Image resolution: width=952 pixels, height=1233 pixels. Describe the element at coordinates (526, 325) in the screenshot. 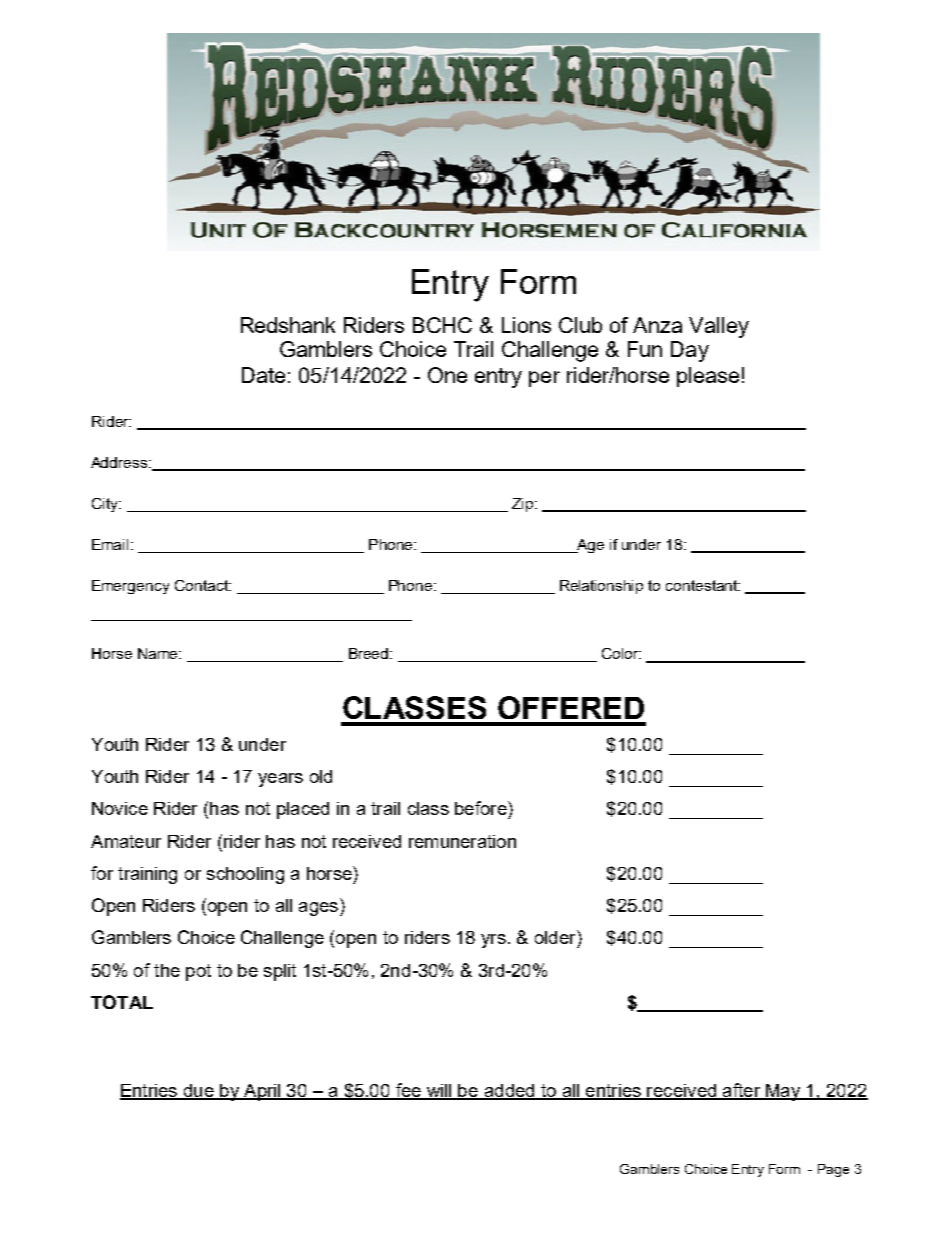

I see `Lions` at that location.
